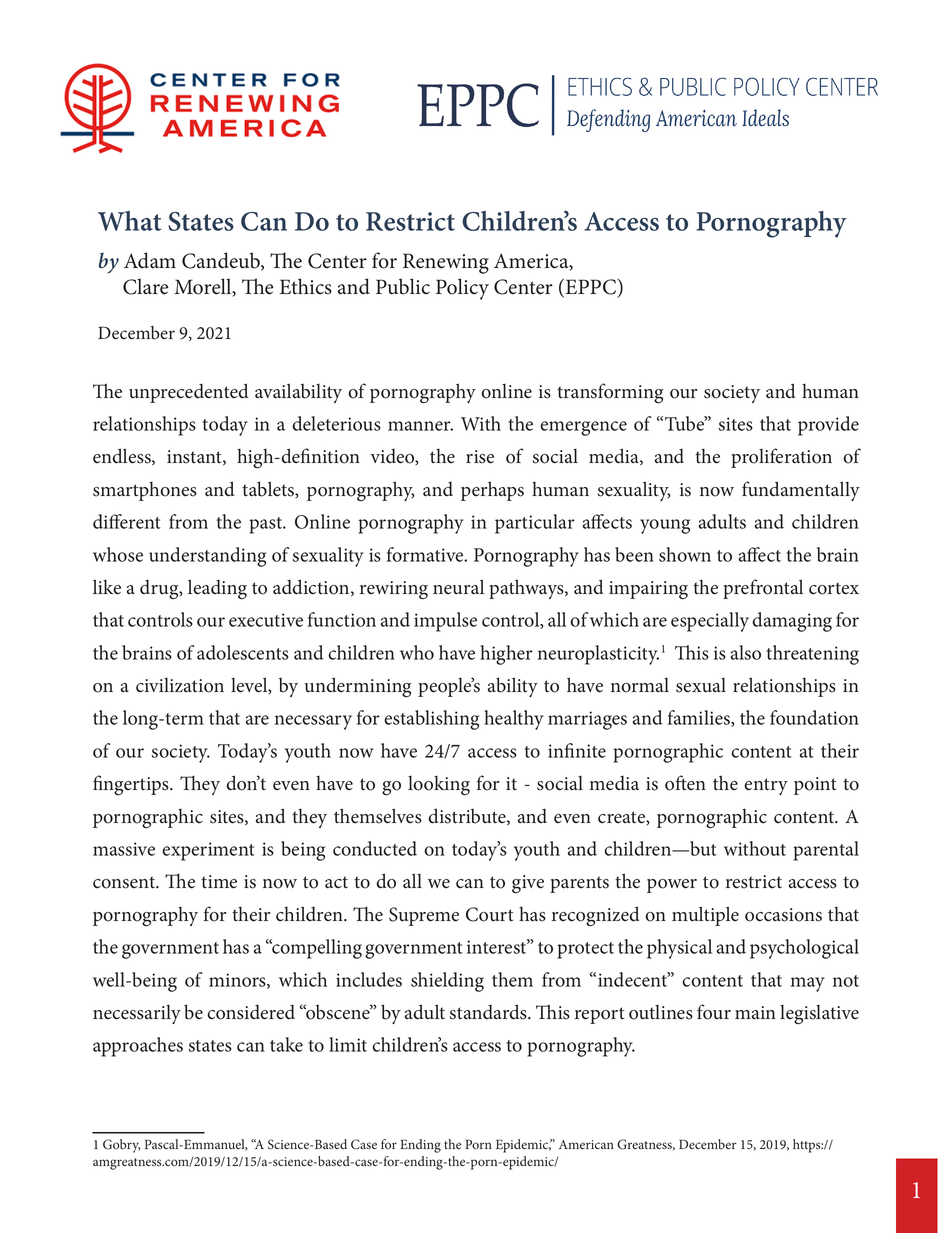 The image size is (952, 1233). What do you see at coordinates (826, 851) in the screenshot?
I see `parental` at bounding box center [826, 851].
